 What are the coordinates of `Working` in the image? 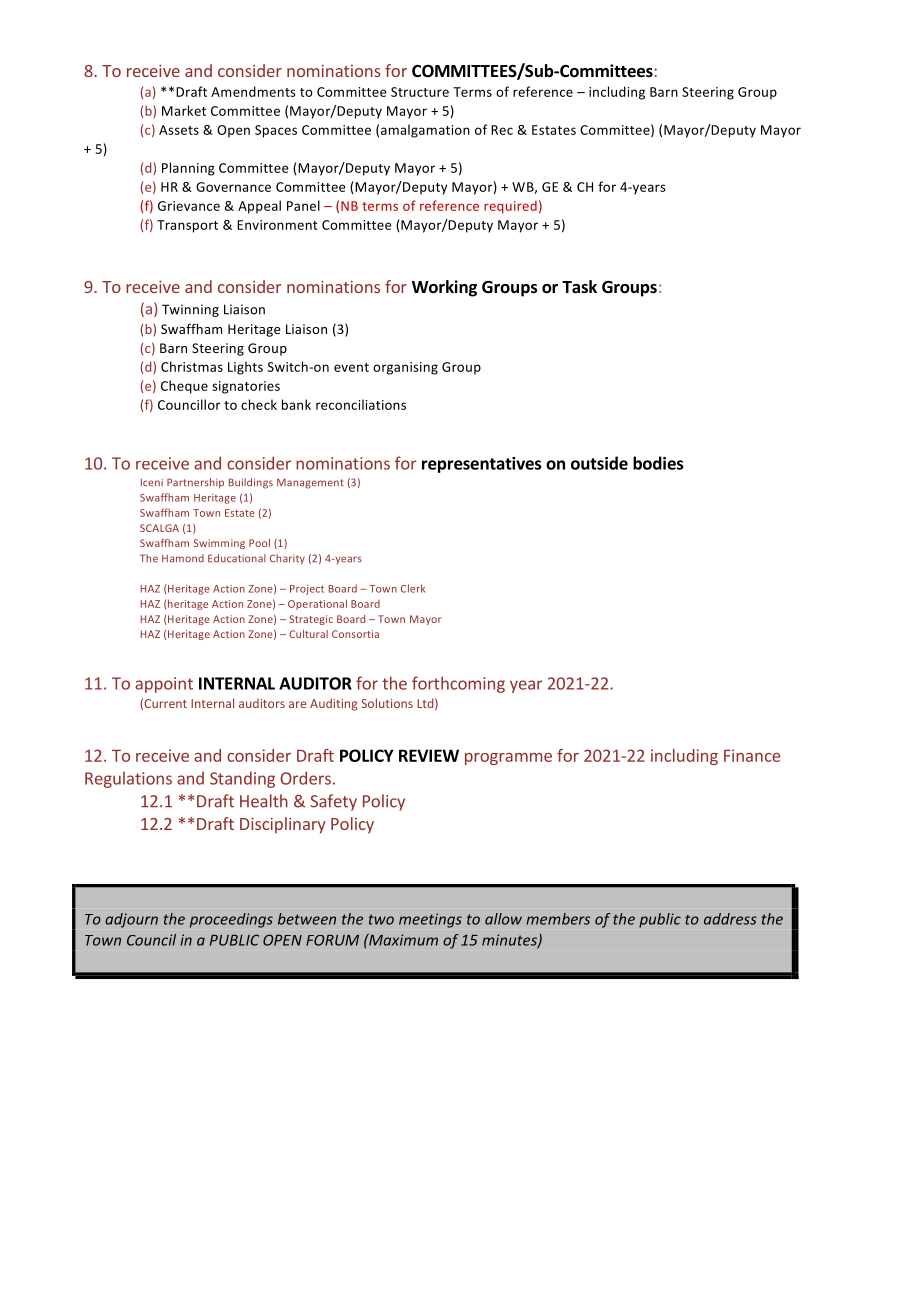 It's located at (444, 288).
